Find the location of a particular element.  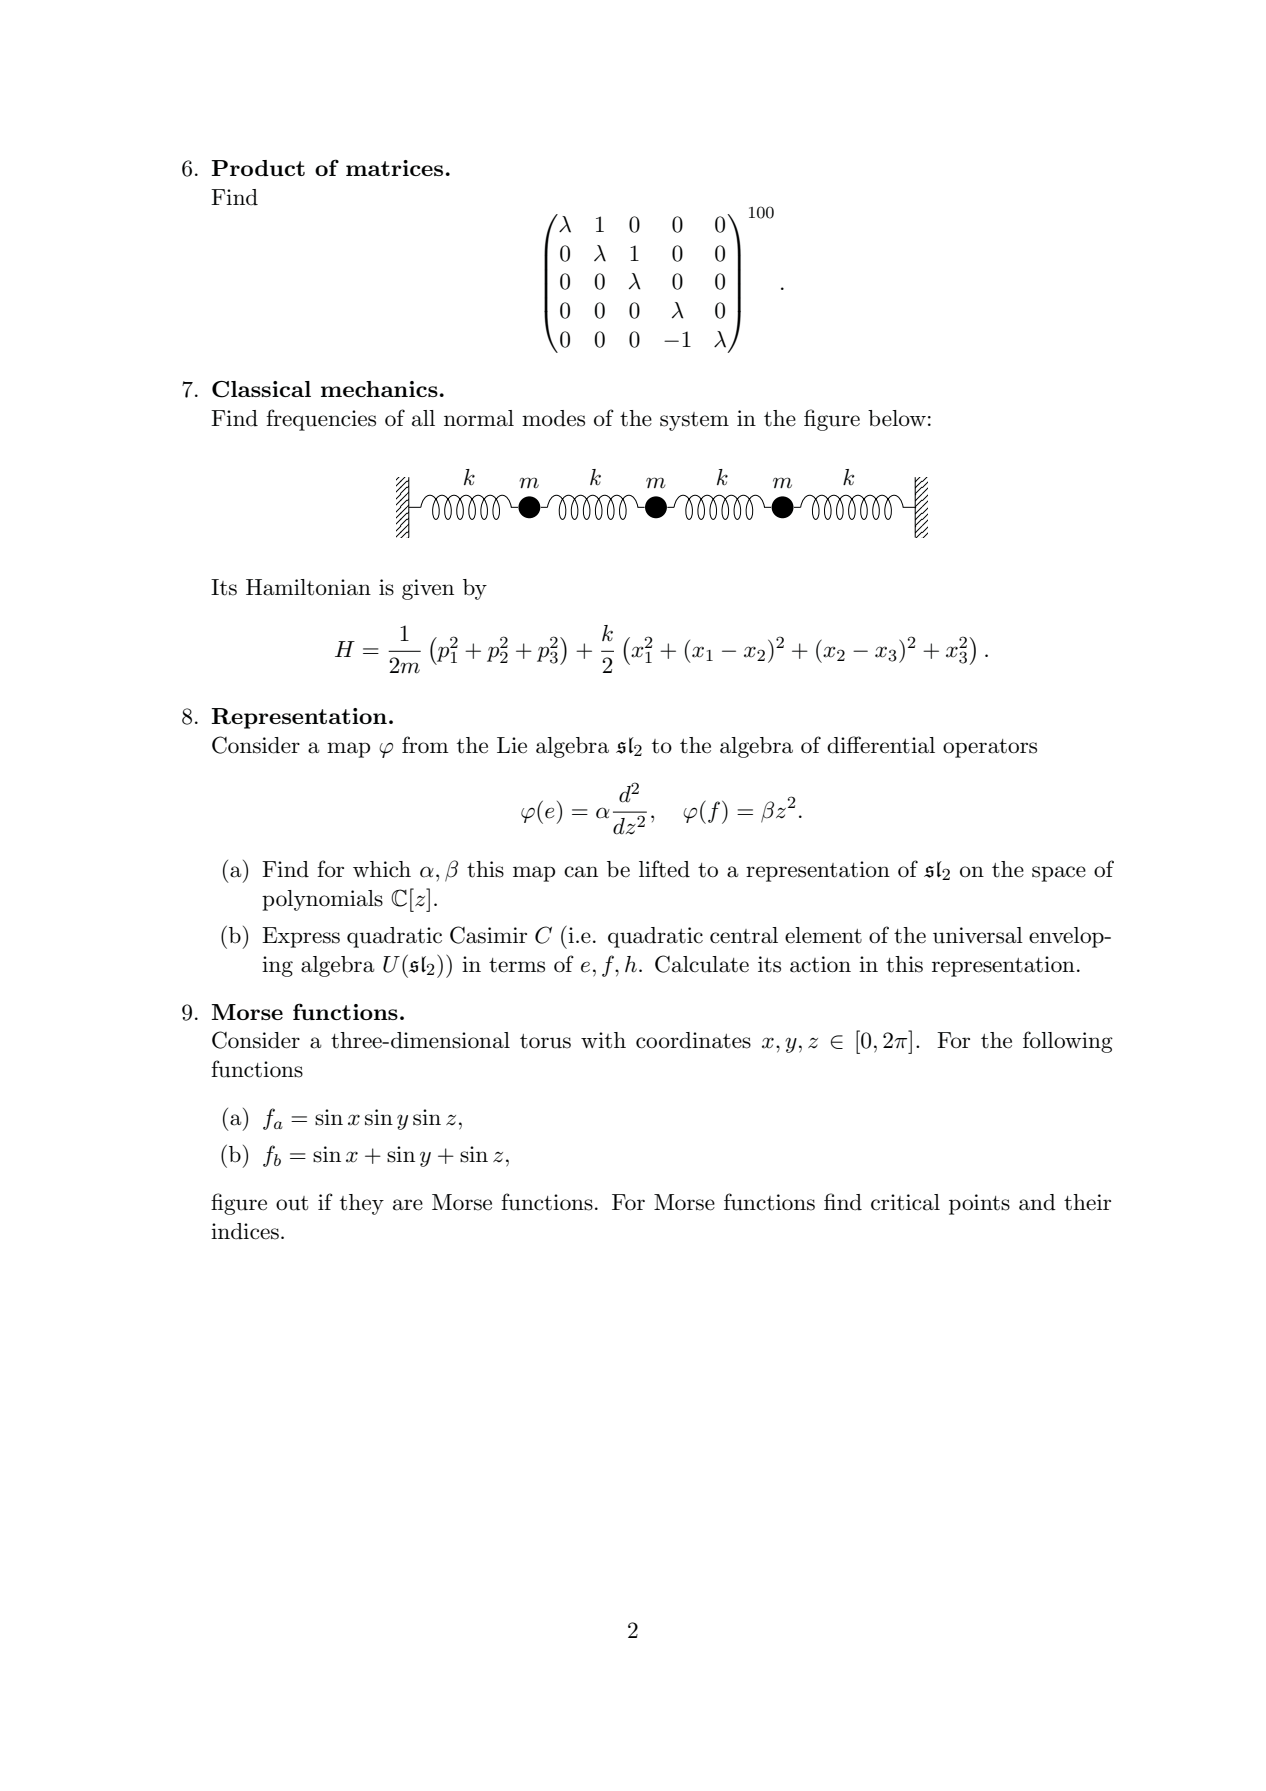

system is located at coordinates (694, 421).
